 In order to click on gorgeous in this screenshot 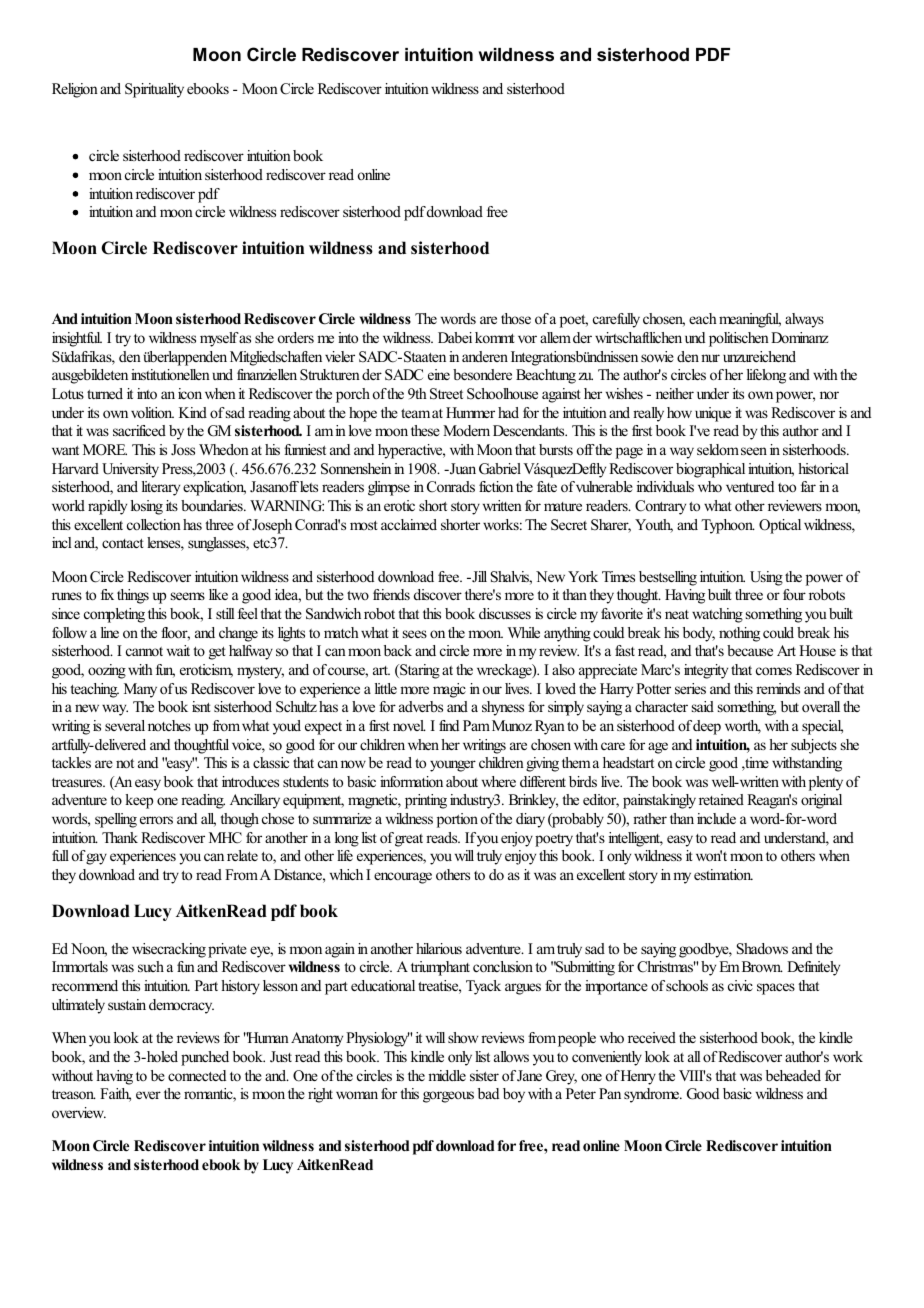, I will do `click(448, 1097)`.
